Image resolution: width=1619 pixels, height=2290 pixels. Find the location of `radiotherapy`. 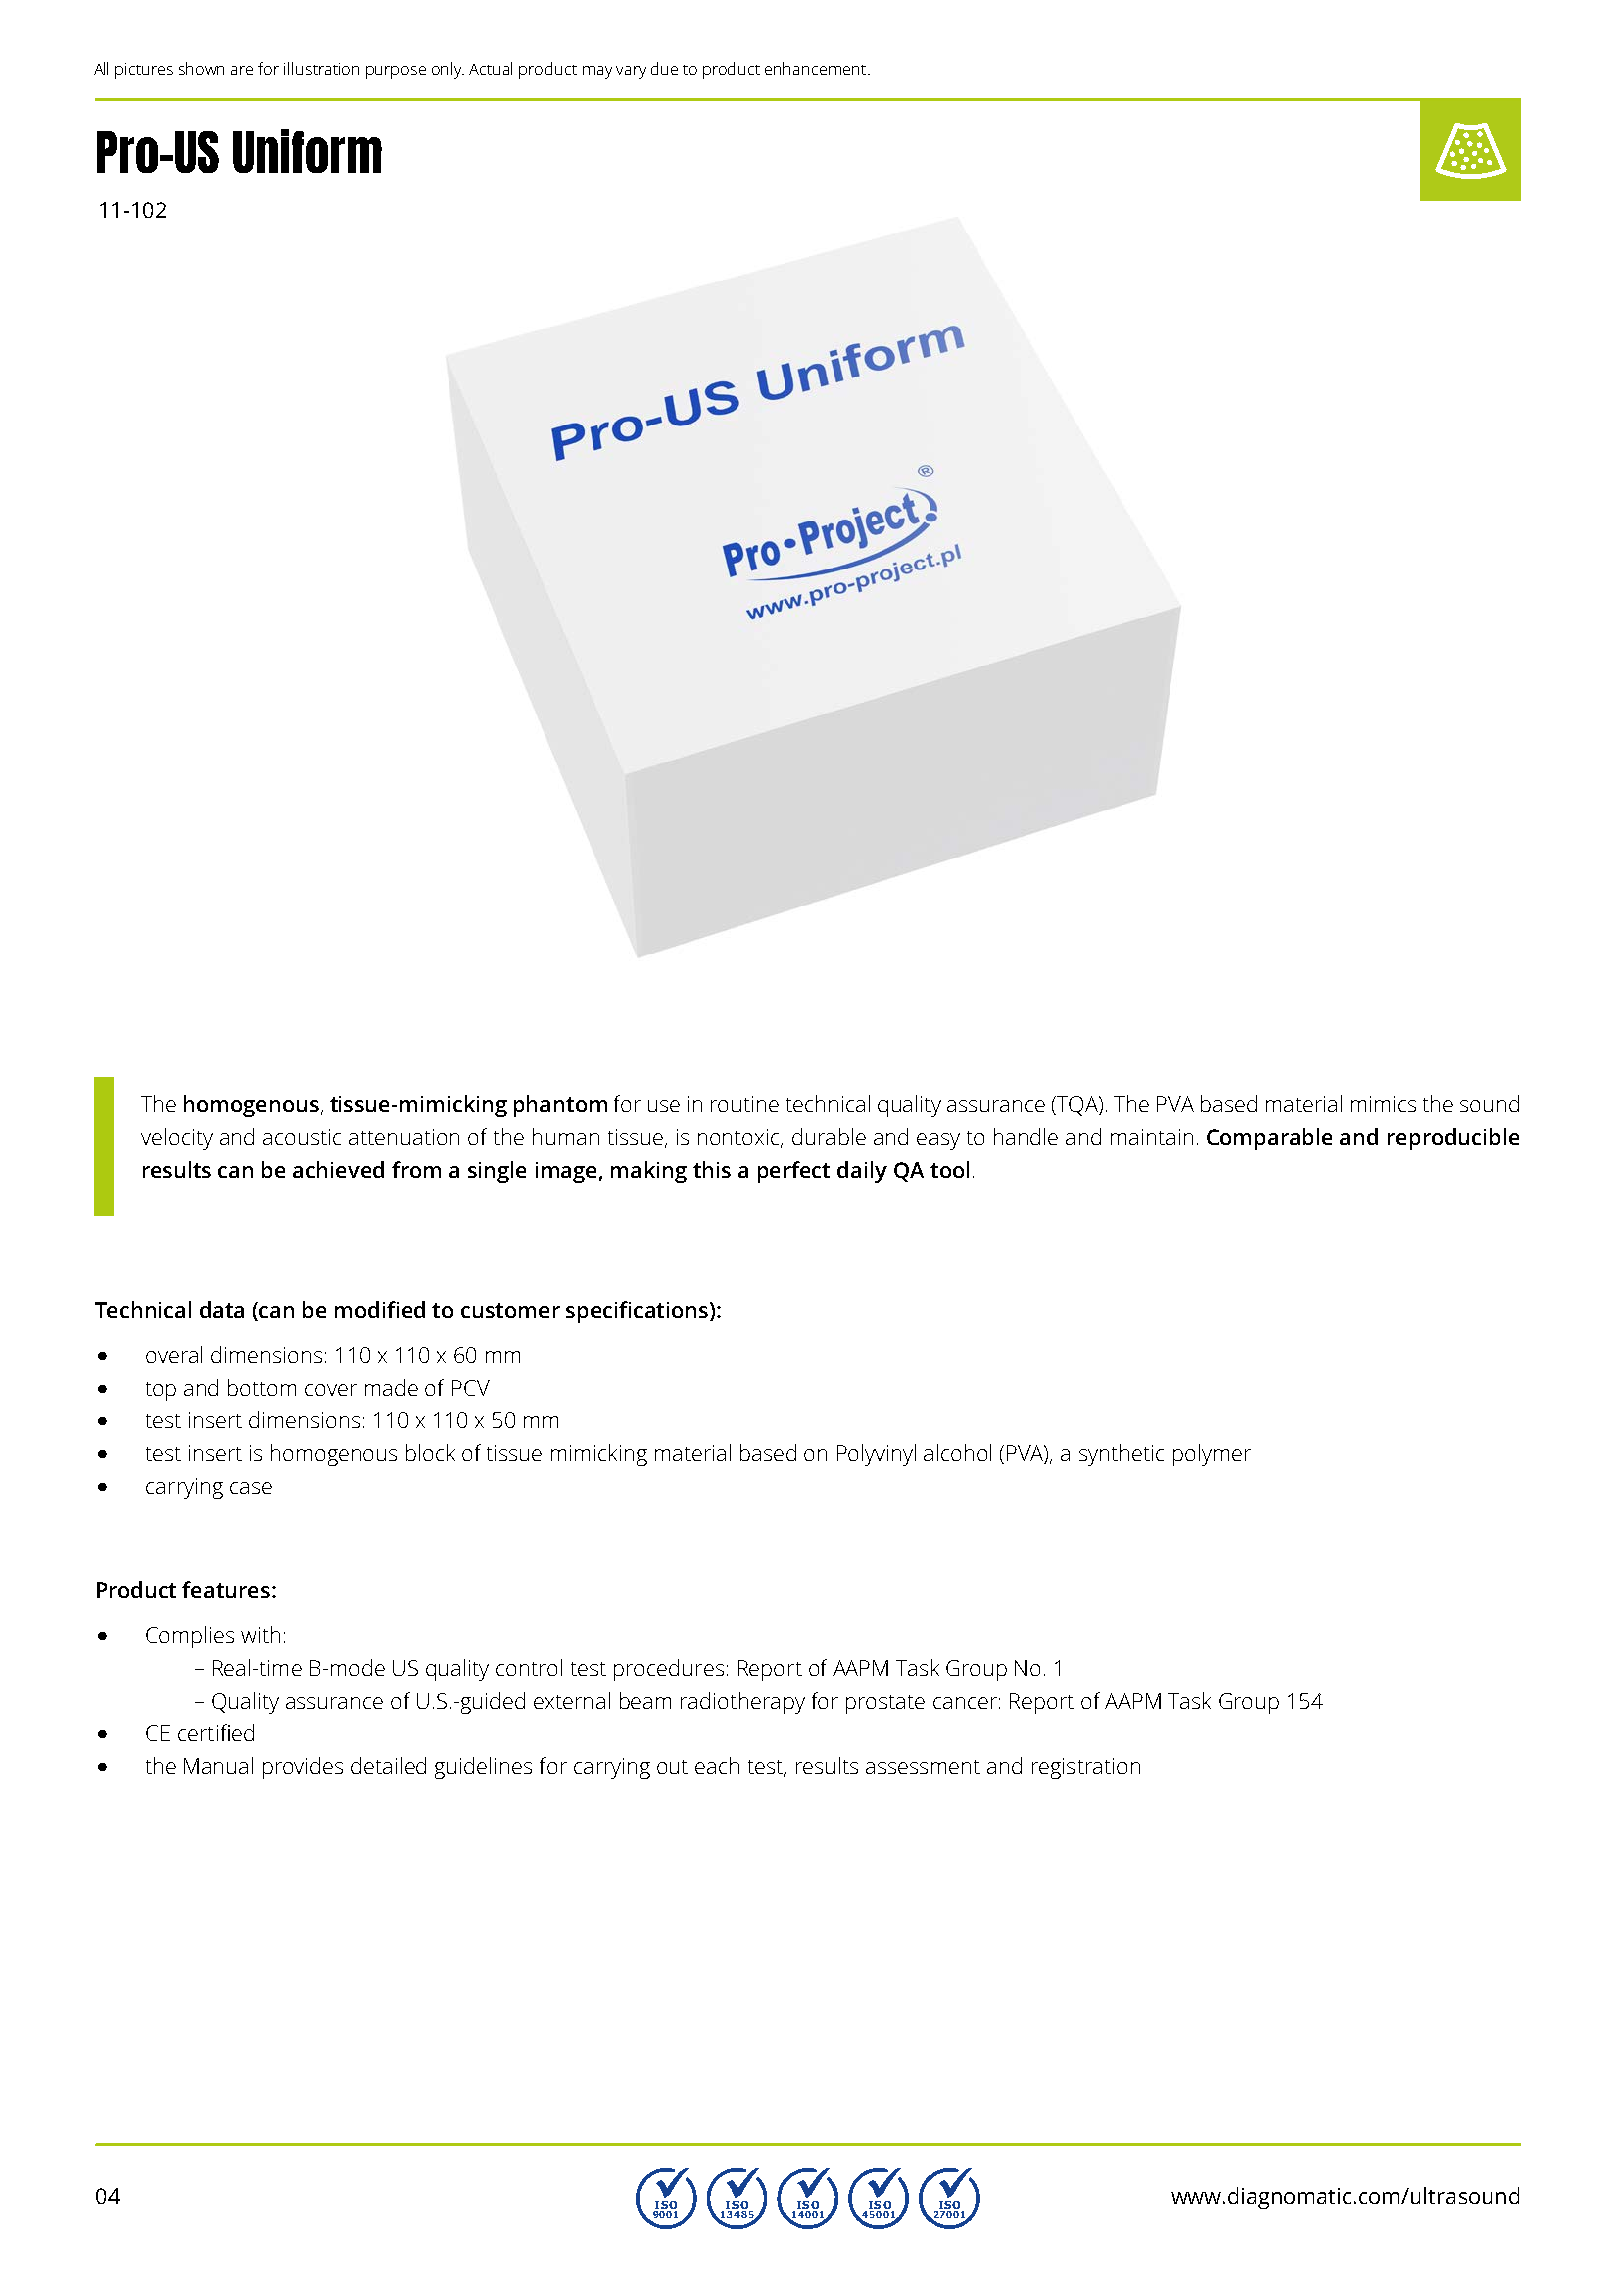

radiotherapy is located at coordinates (743, 1703).
